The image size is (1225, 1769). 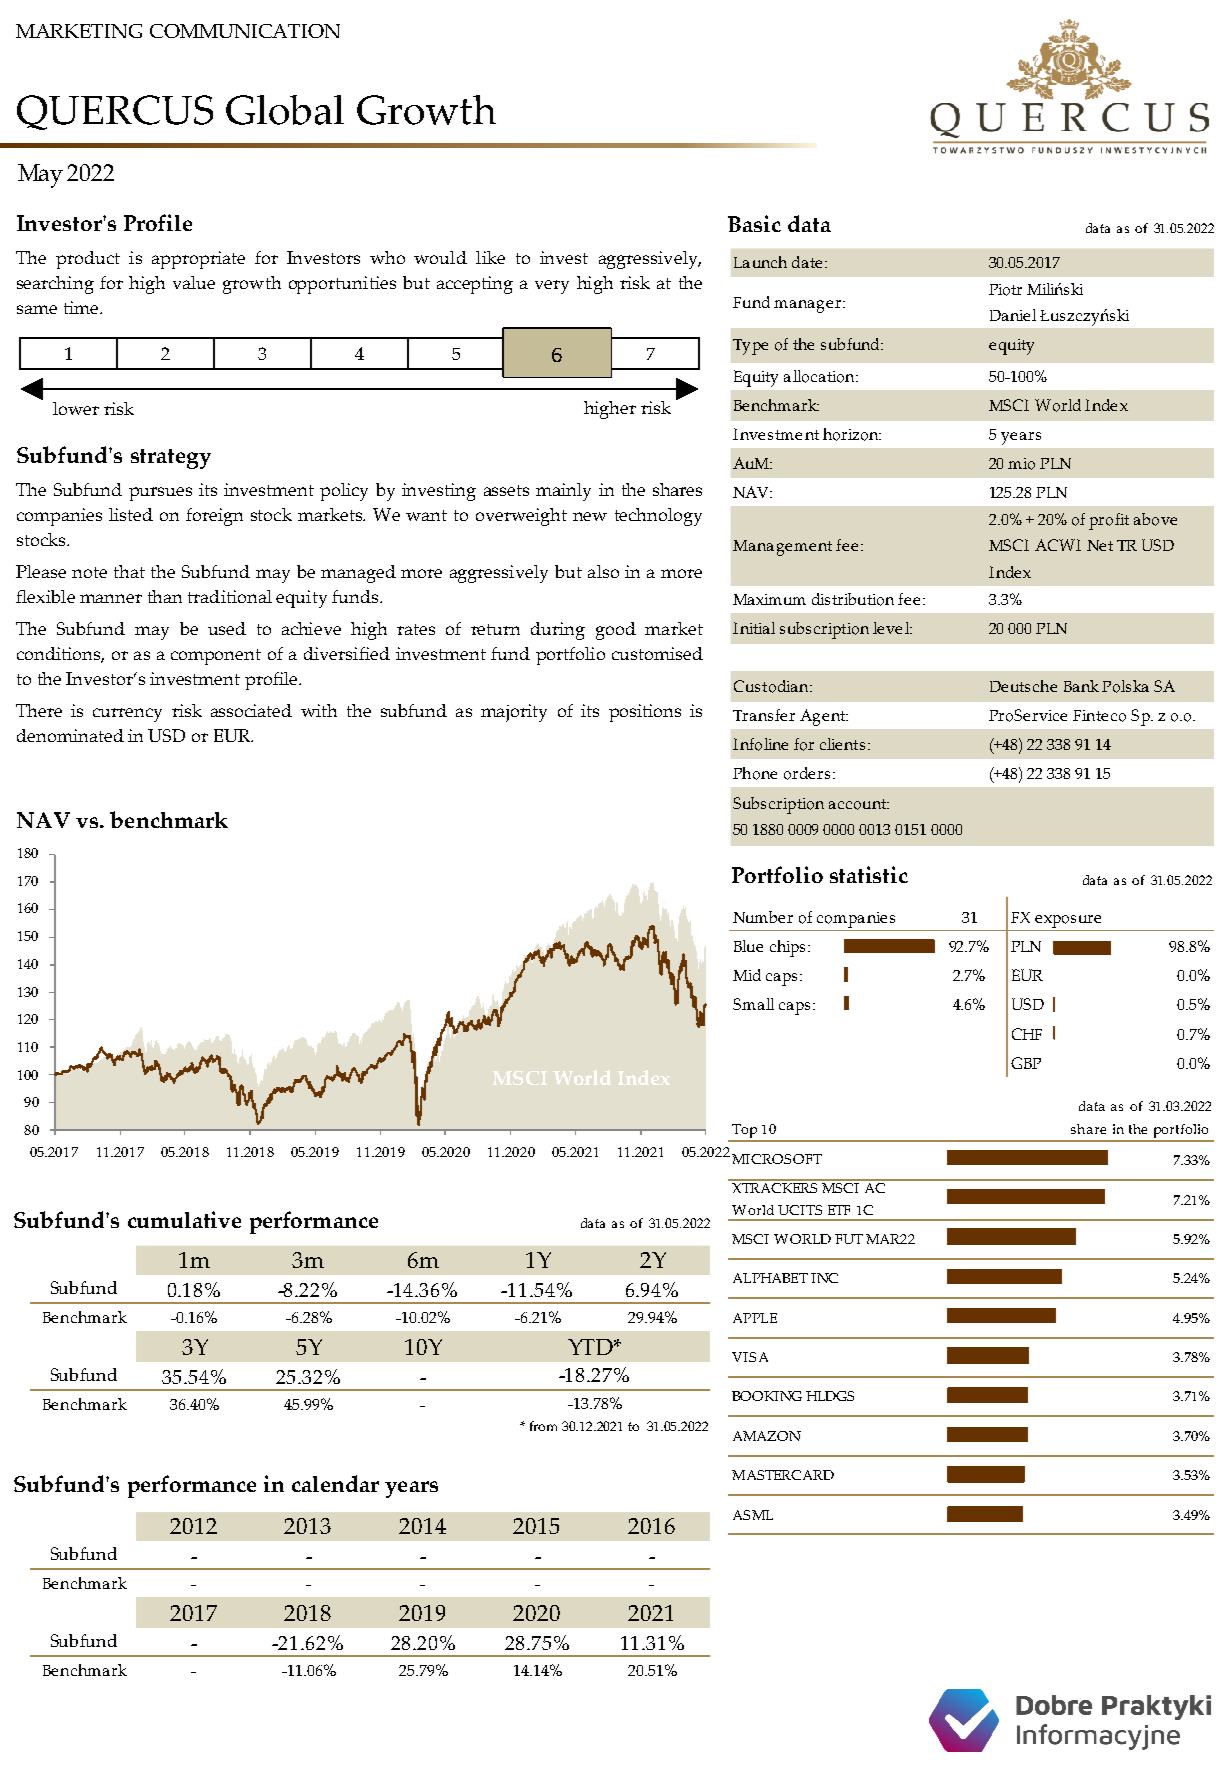 What do you see at coordinates (616, 631) in the screenshot?
I see `good` at bounding box center [616, 631].
